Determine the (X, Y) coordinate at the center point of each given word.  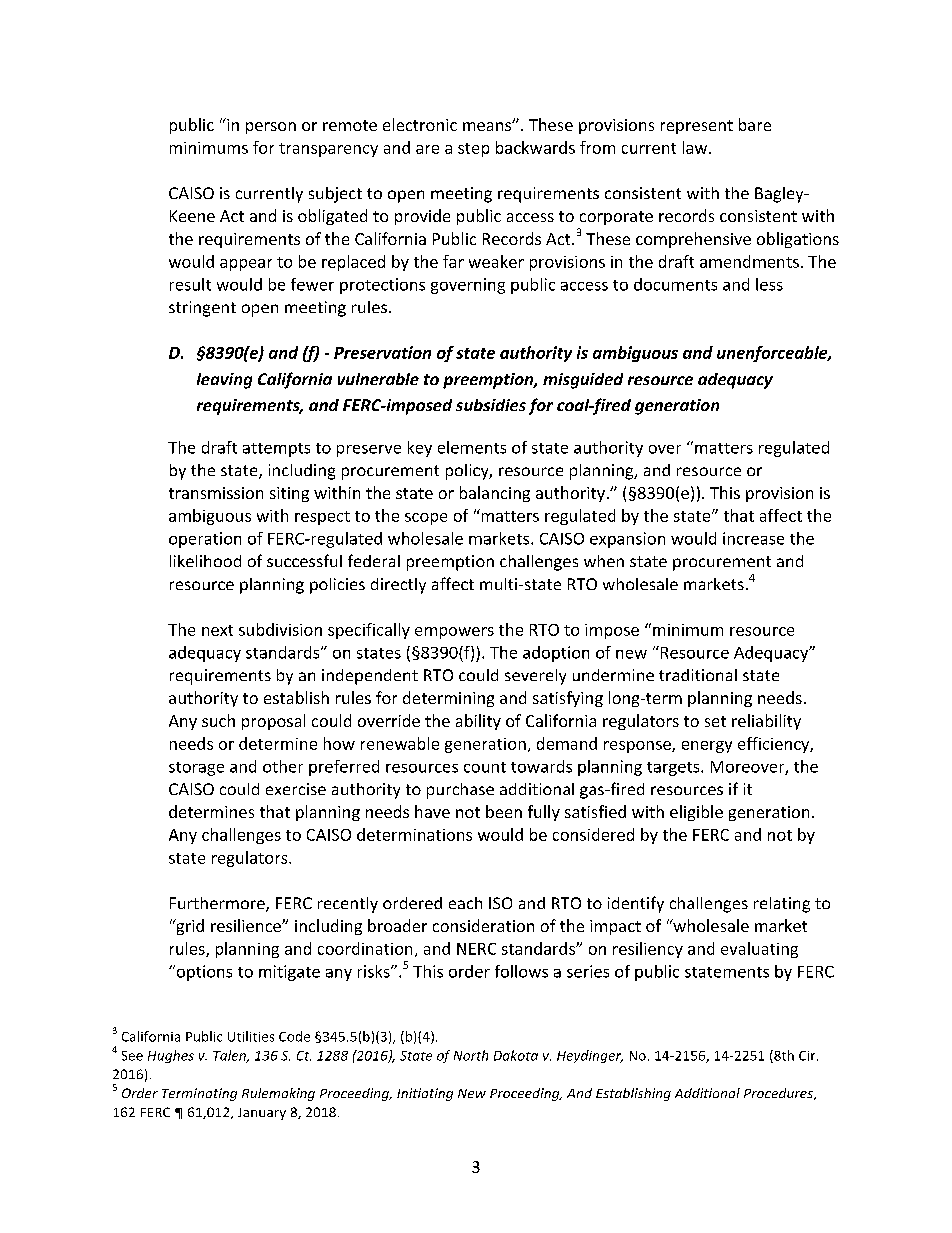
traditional (698, 675)
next (217, 630)
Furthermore (218, 904)
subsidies (491, 405)
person (271, 128)
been (504, 811)
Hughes (171, 1056)
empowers (454, 633)
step (473, 150)
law (696, 147)
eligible (696, 813)
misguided (583, 381)
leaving (224, 381)
